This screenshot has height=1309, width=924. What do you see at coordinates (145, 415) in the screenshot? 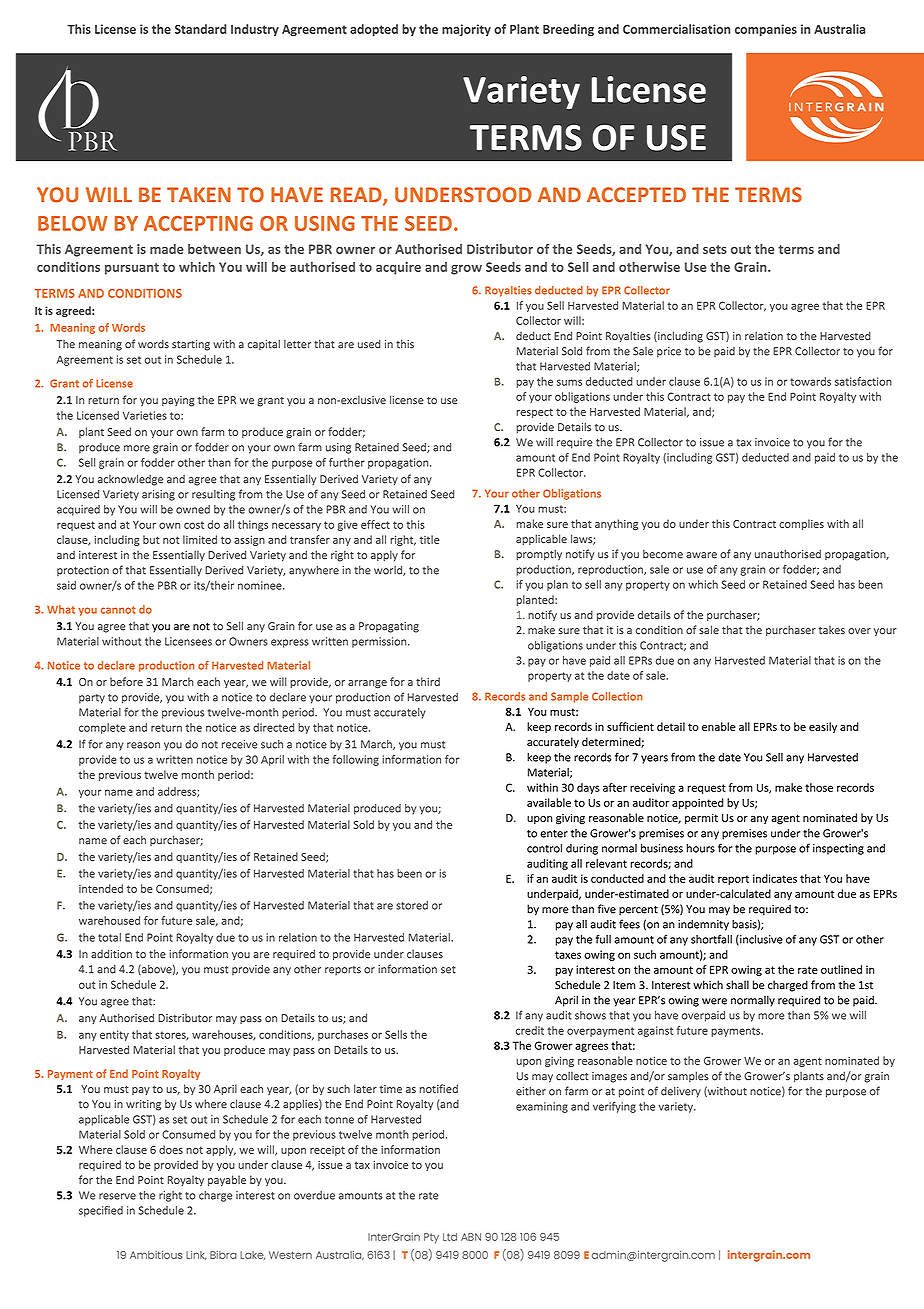
I see `Varieties` at bounding box center [145, 415].
